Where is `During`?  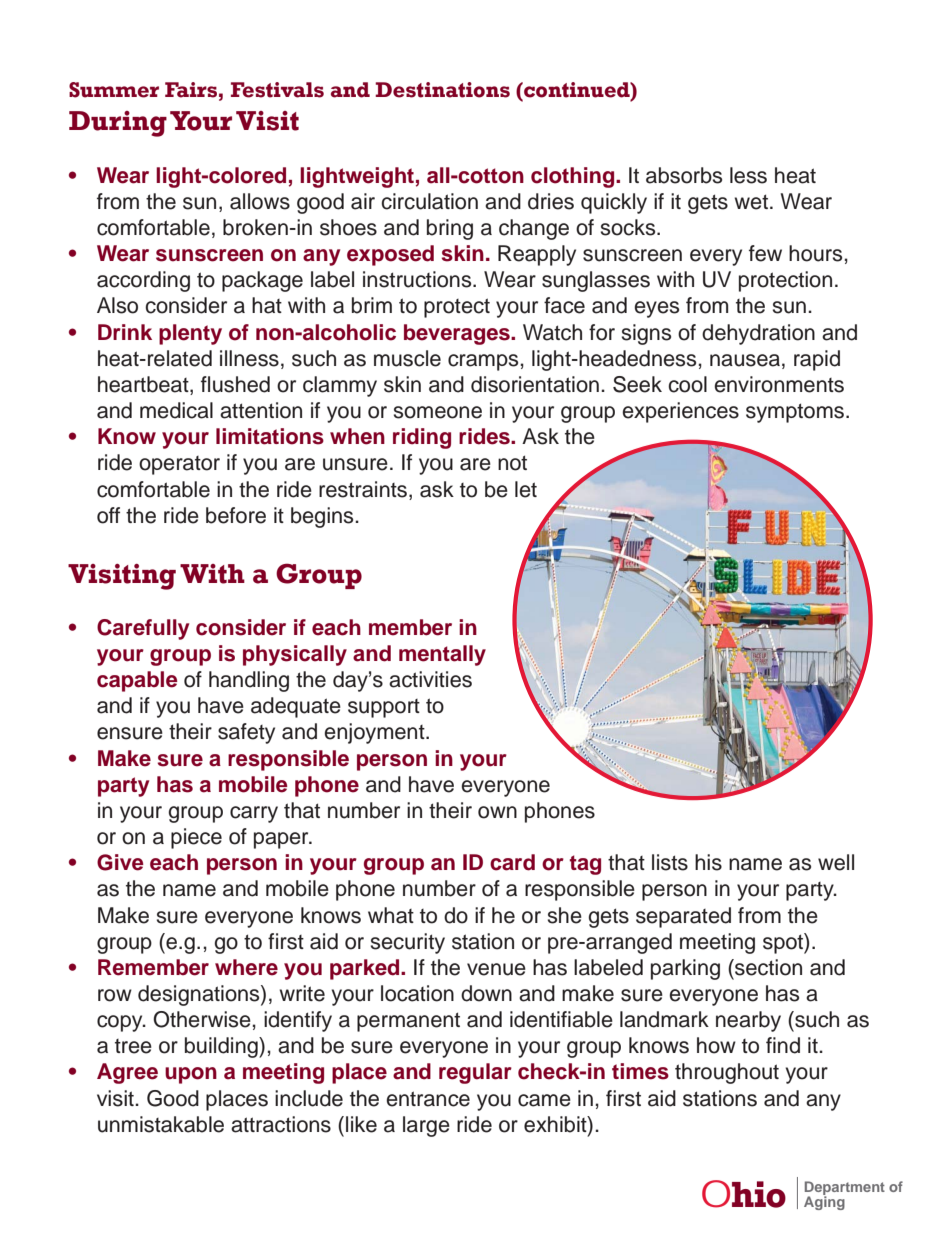
During is located at coordinates (118, 124).
